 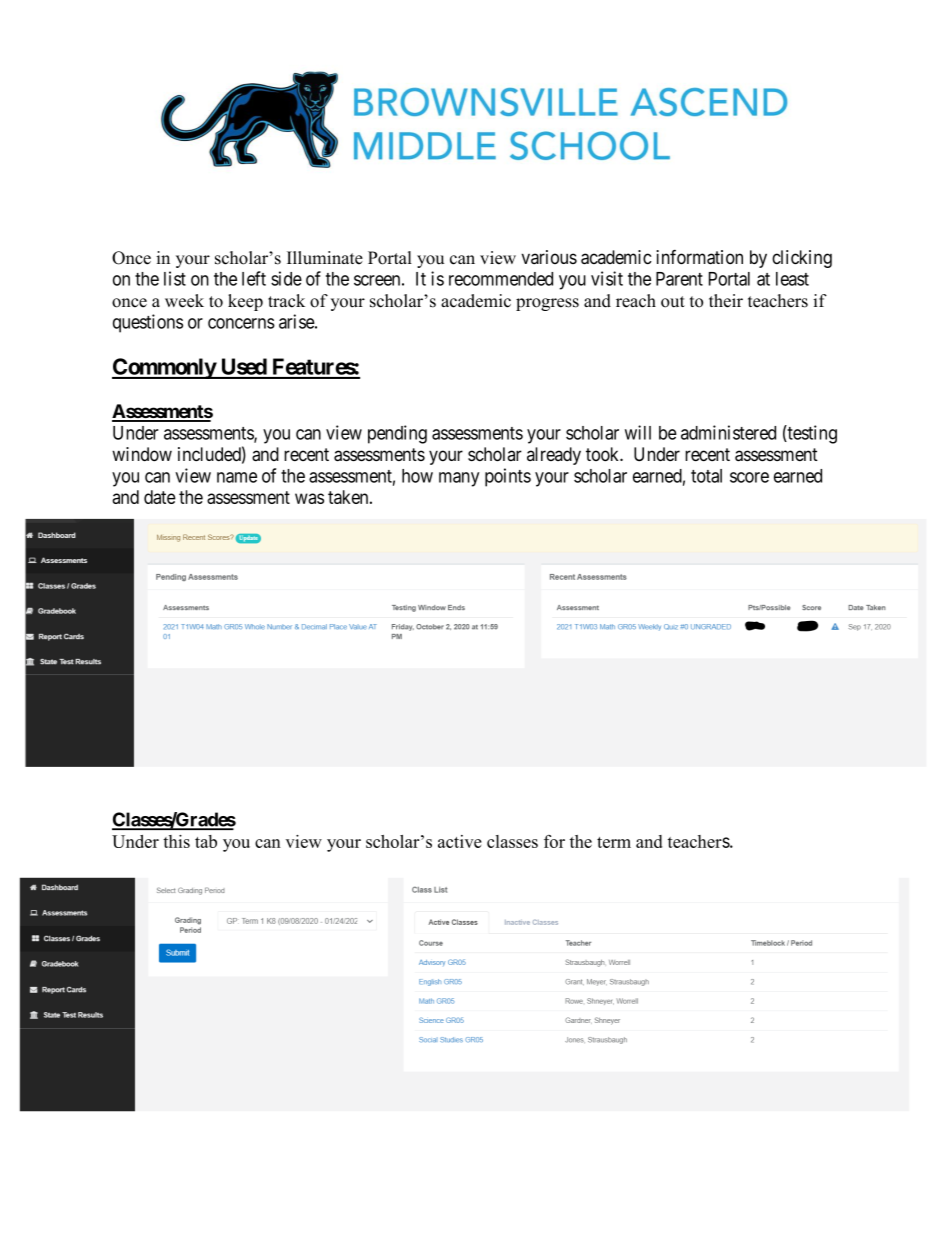 I want to click on active, so click(x=460, y=841).
